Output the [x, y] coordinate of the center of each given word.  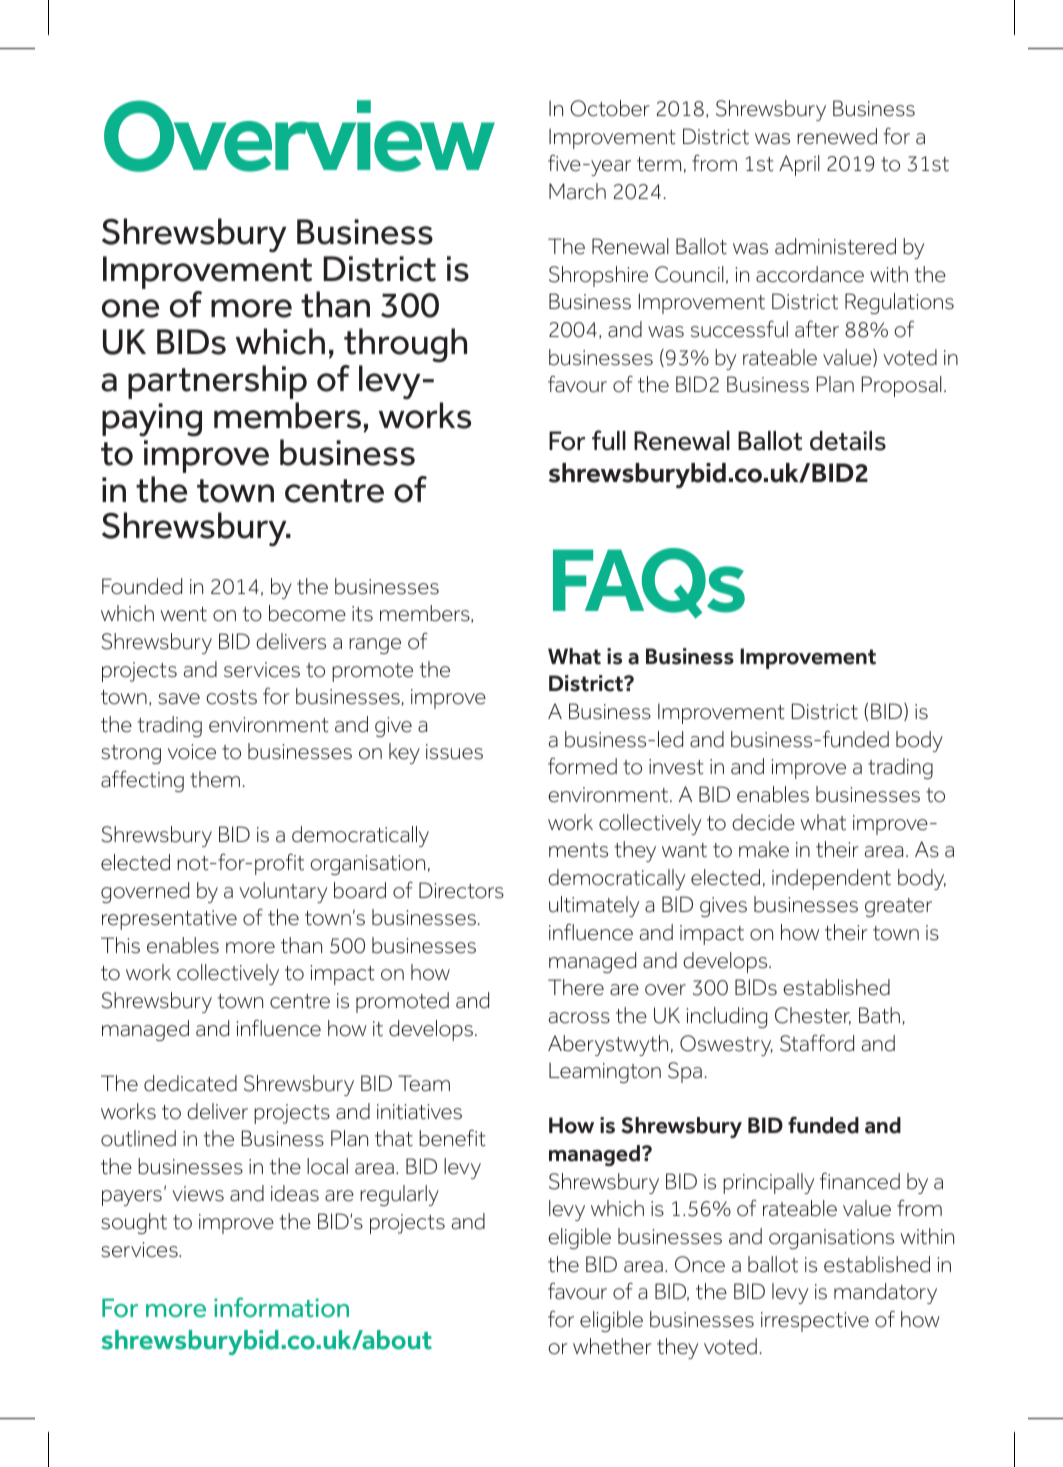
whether [612, 1346]
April [799, 165]
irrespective [815, 1322]
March [577, 191]
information [281, 1307]
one [130, 308]
